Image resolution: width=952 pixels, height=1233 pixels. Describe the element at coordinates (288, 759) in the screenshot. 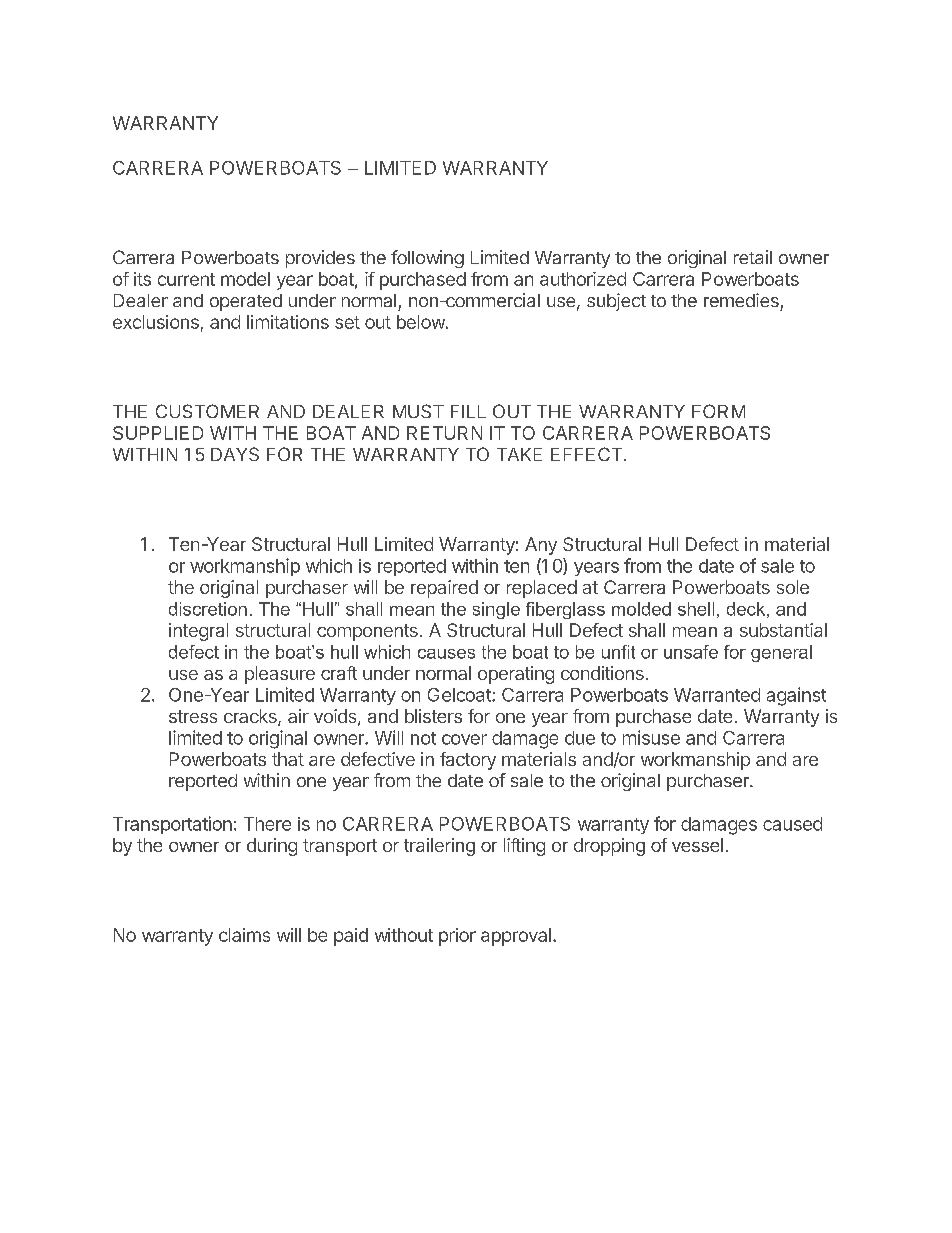

I see `that` at that location.
